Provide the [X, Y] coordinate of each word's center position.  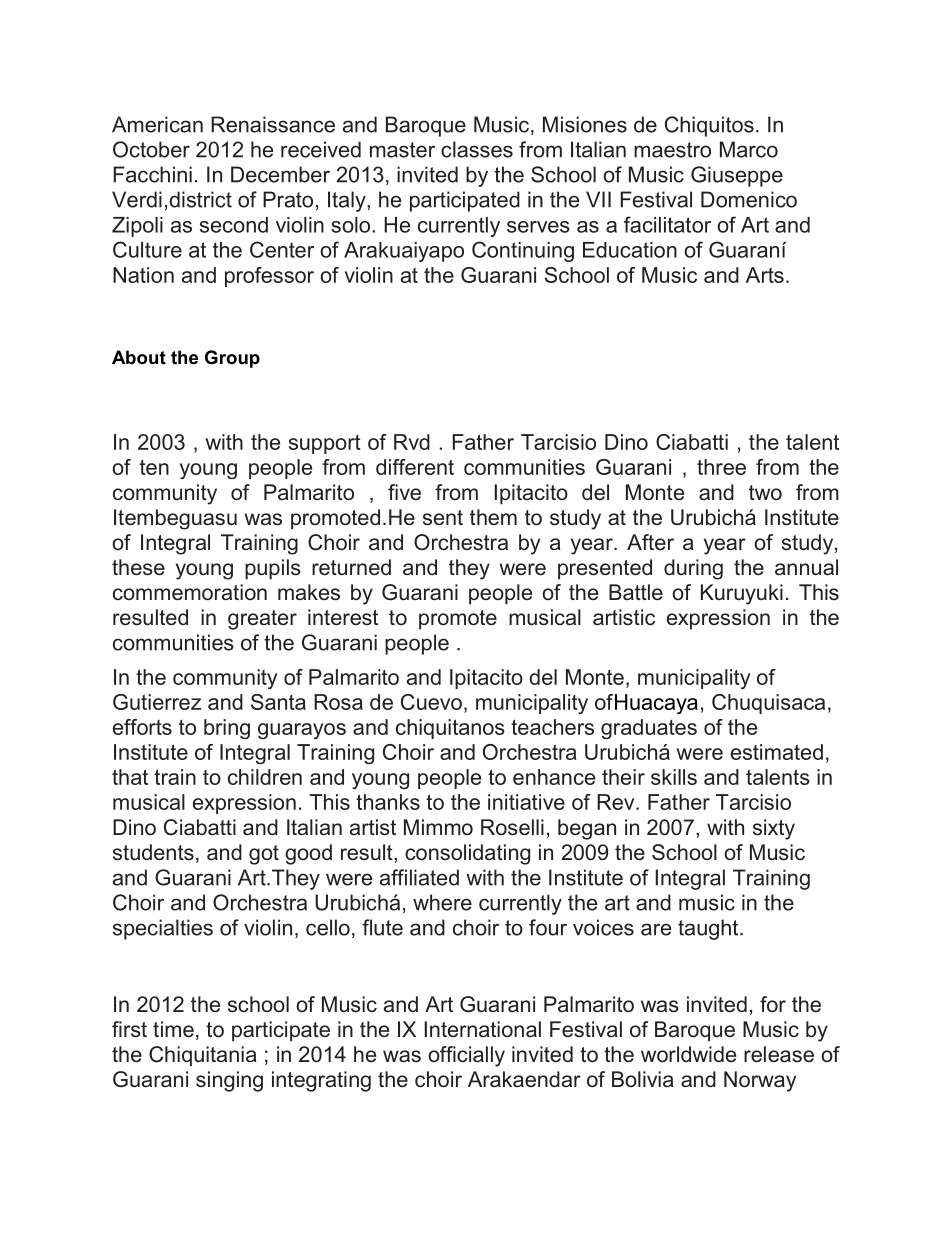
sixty [774, 829]
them [493, 517]
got [264, 855]
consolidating [467, 854]
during [693, 569]
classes [477, 149]
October [151, 149]
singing [229, 1081]
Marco [749, 149]
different [415, 467]
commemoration [190, 592]
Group [232, 359]
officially [466, 1056]
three [721, 467]
